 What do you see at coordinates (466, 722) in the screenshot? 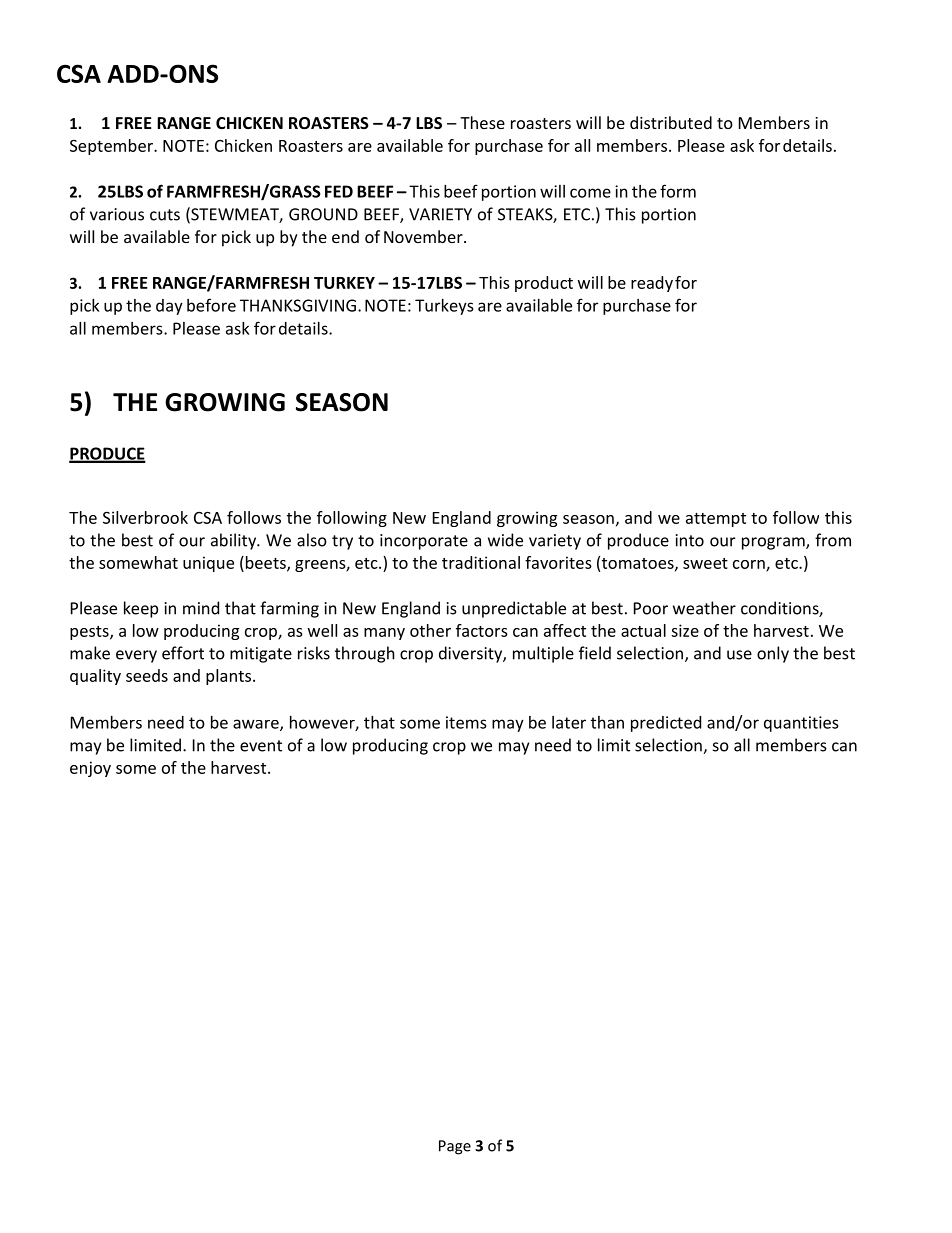
I see `items` at bounding box center [466, 722].
